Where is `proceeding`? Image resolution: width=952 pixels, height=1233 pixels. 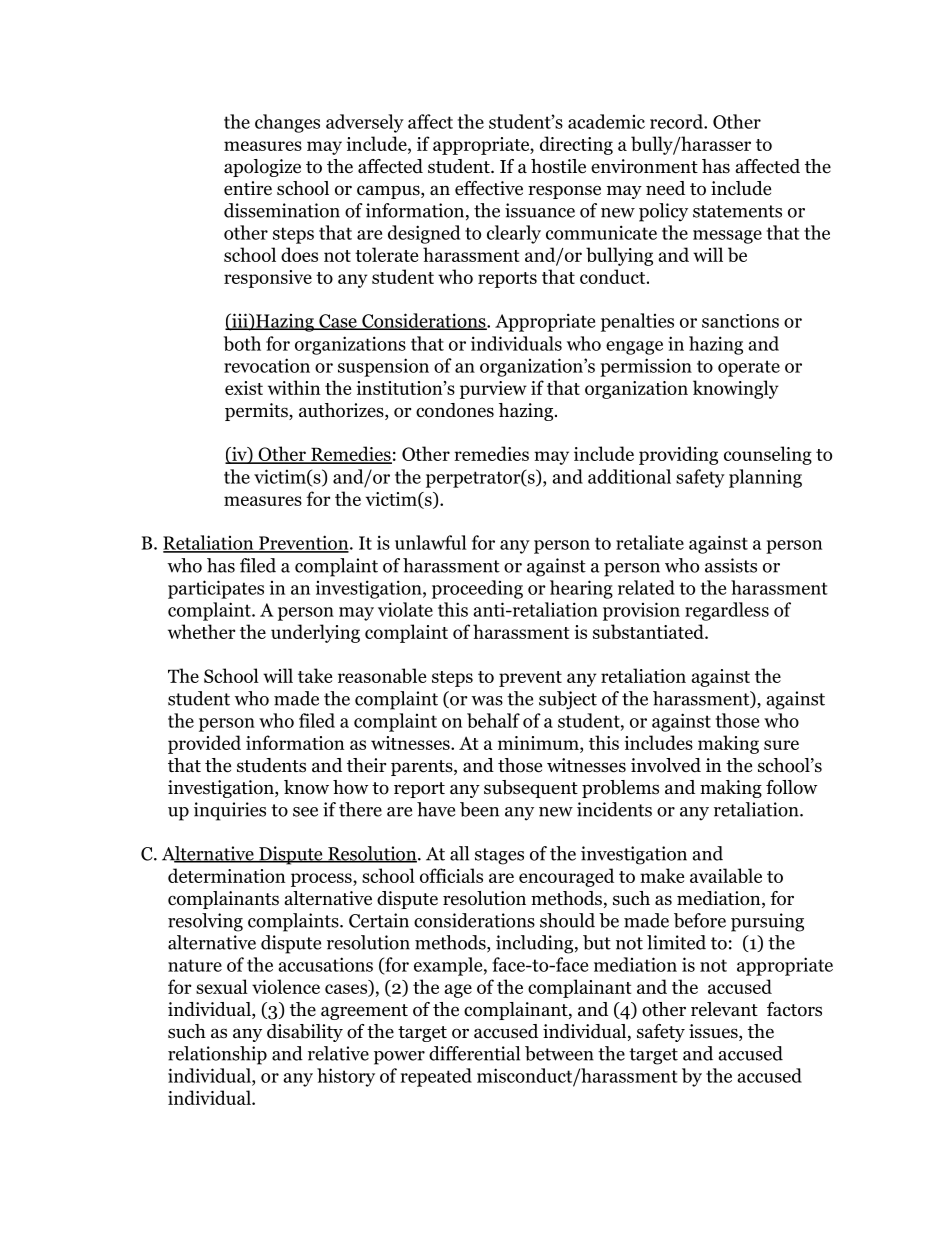 proceeding is located at coordinates (477, 589).
